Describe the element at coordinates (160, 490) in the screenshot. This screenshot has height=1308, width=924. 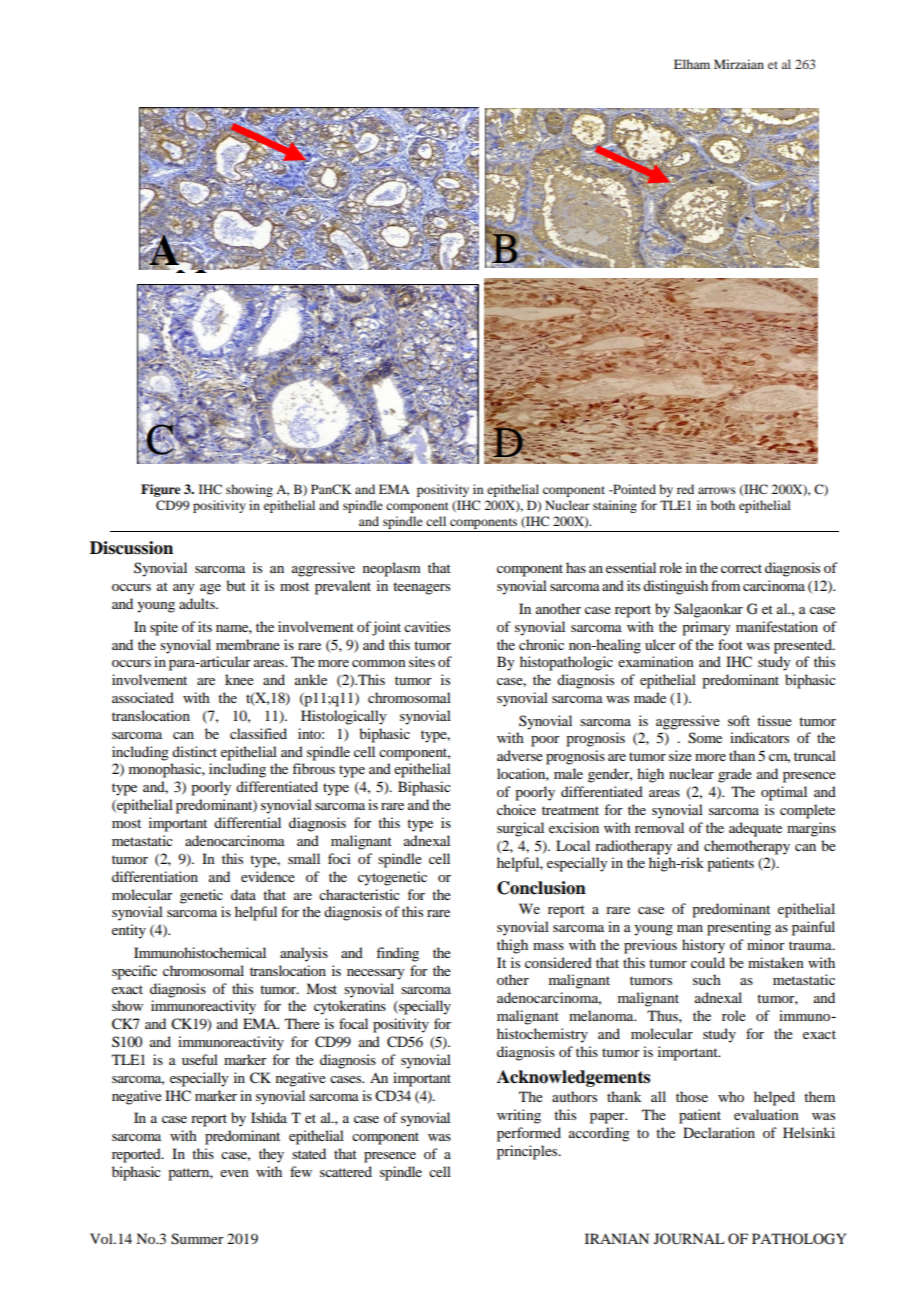
I see `Figure` at that location.
